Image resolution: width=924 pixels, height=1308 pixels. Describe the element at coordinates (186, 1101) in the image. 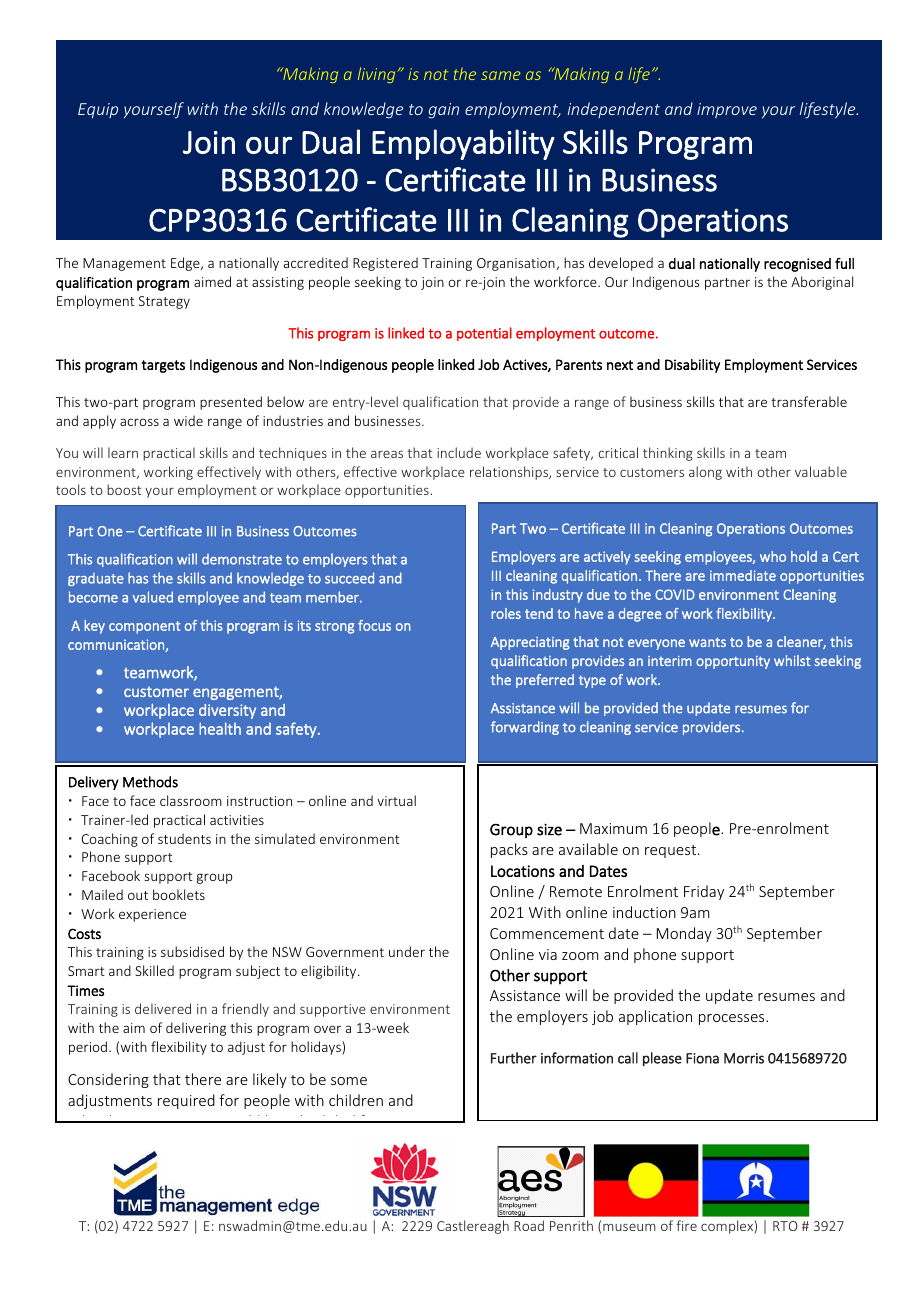

I see `required` at that location.
